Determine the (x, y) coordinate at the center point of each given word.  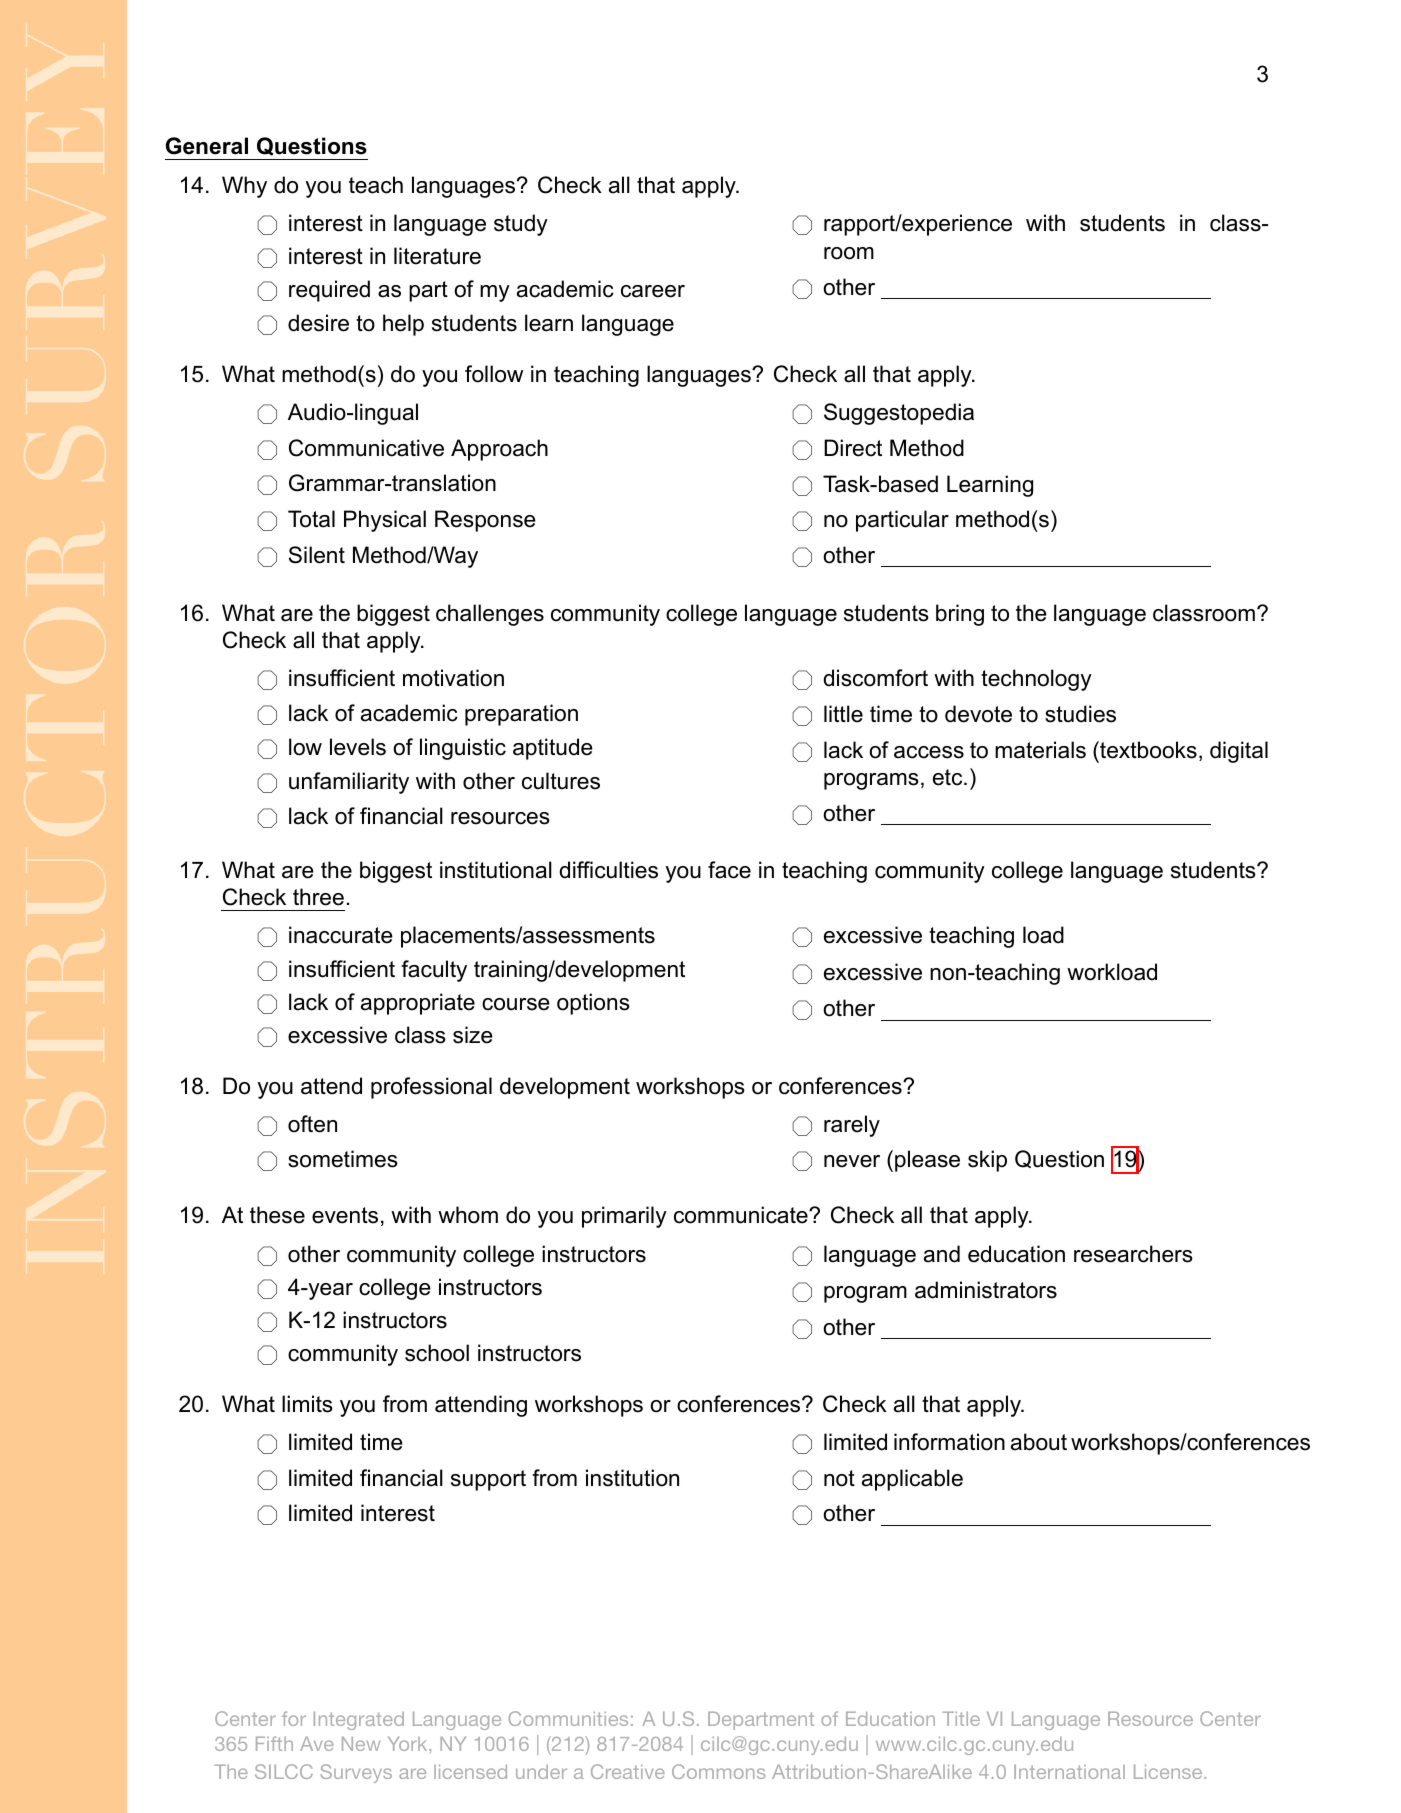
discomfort (876, 678)
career (653, 291)
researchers (1133, 1254)
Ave (317, 1744)
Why (244, 187)
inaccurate (341, 935)
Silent (317, 555)
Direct (853, 448)
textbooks (1147, 750)
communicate (742, 1215)
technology (1036, 680)
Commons (718, 1771)
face (729, 870)
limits (307, 1404)
